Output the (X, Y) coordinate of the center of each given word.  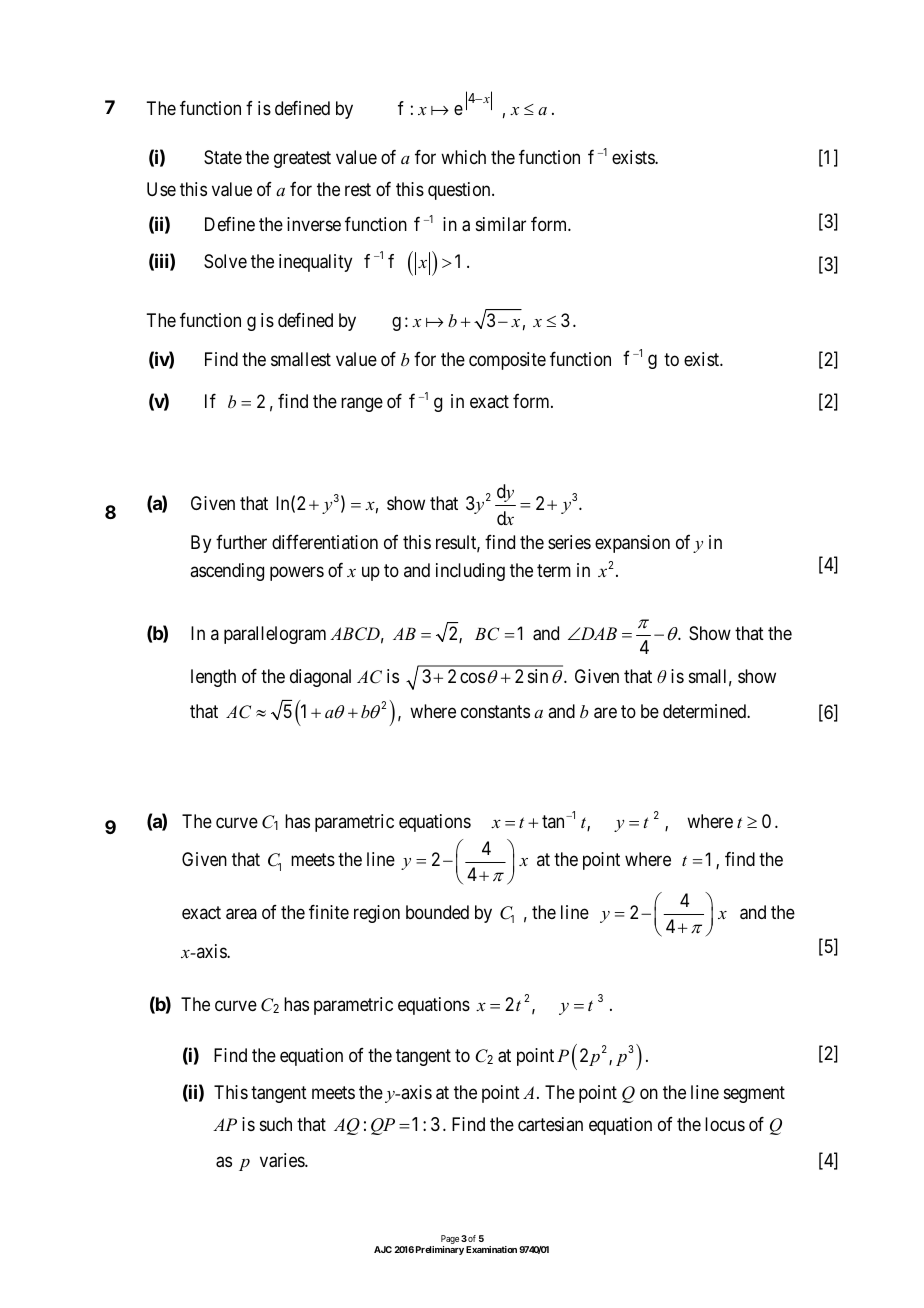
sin (538, 676)
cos (472, 678)
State (223, 157)
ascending (227, 572)
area (241, 914)
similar (501, 224)
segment (754, 1094)
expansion (632, 544)
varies (283, 1160)
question (460, 191)
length (213, 678)
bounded (437, 912)
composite (507, 361)
